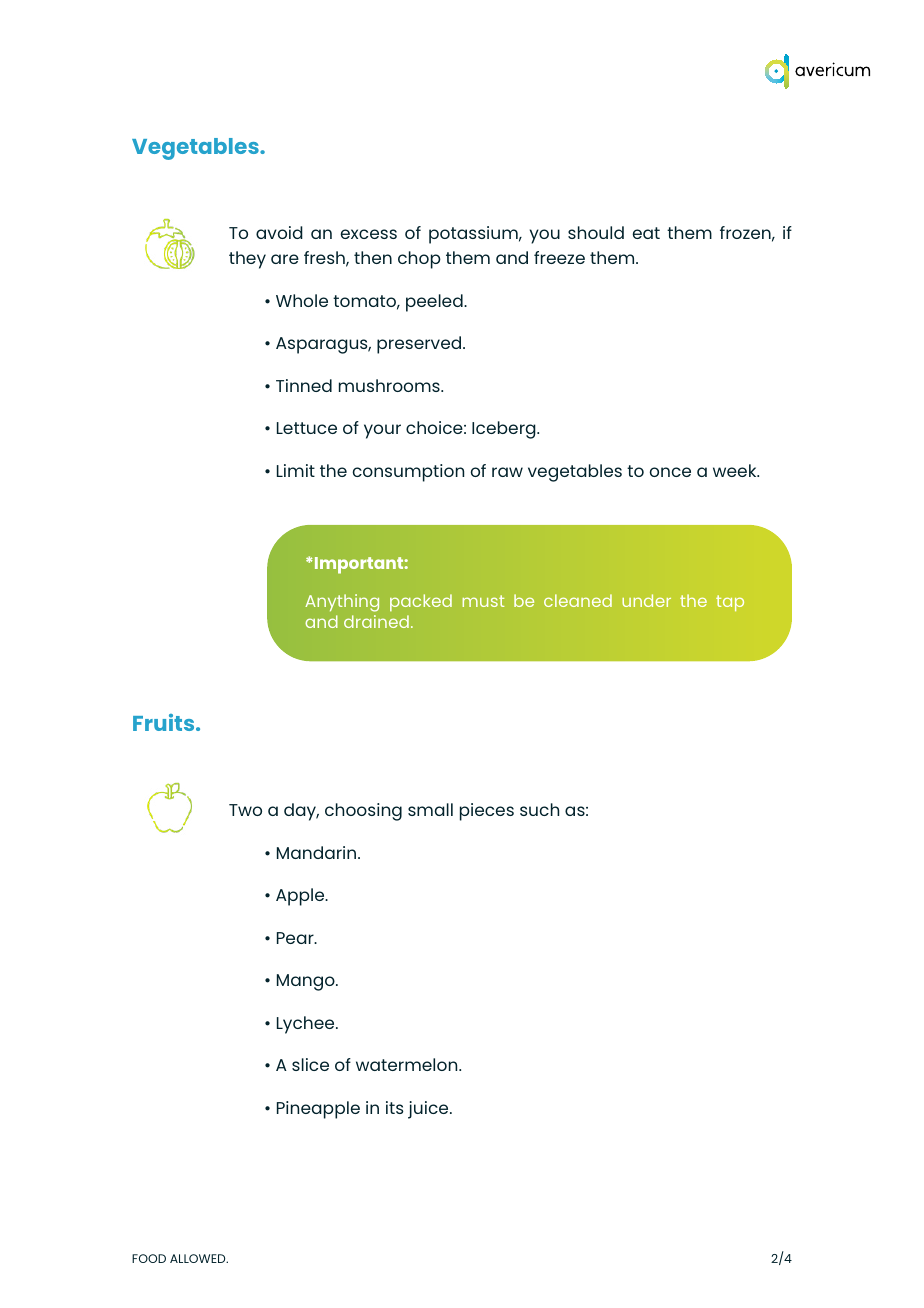 The width and height of the document is (924, 1308). Describe the element at coordinates (199, 1258) in the document. I see `ALLOWED` at that location.
